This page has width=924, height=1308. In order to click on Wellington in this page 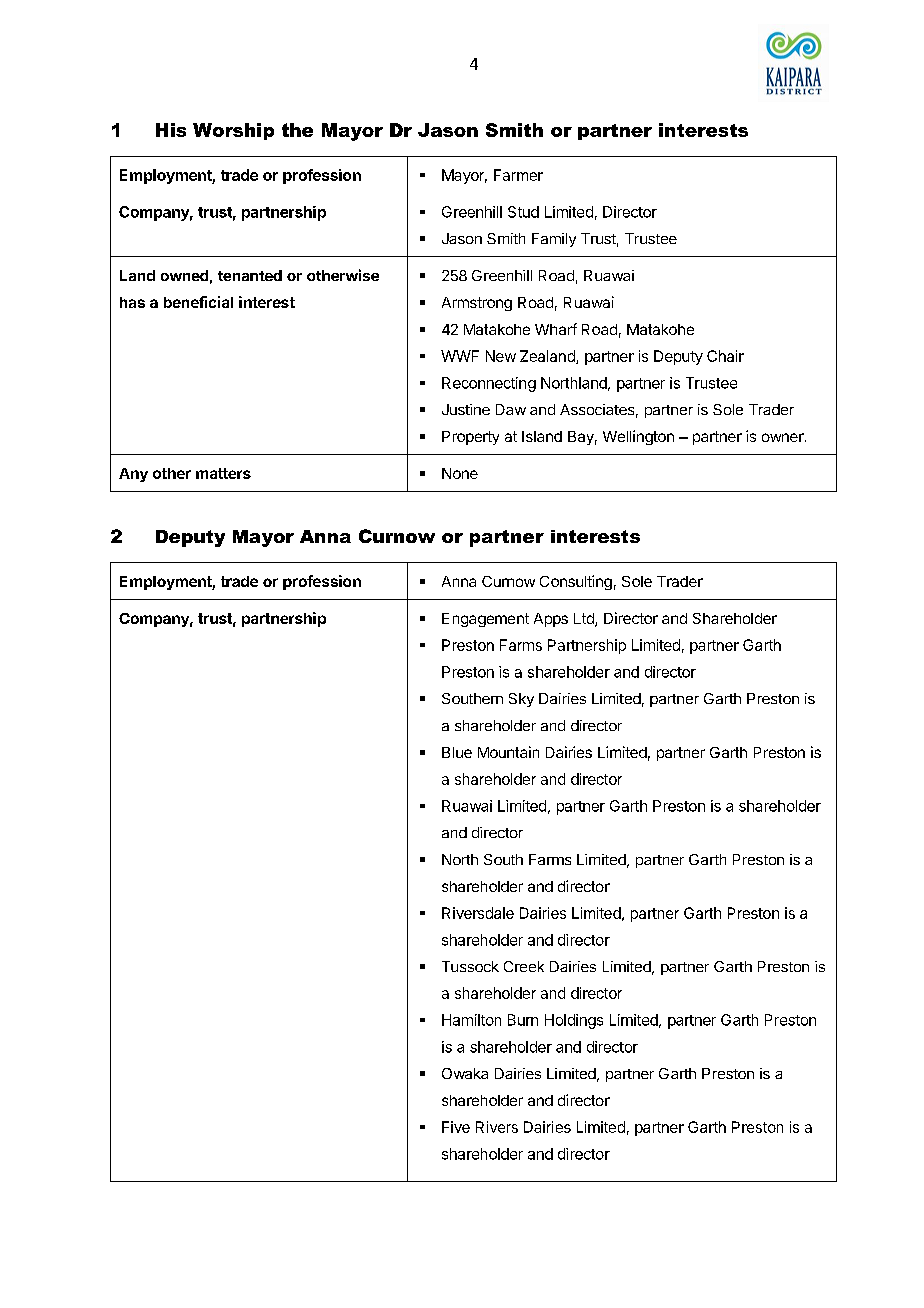, I will do `click(638, 437)`.
